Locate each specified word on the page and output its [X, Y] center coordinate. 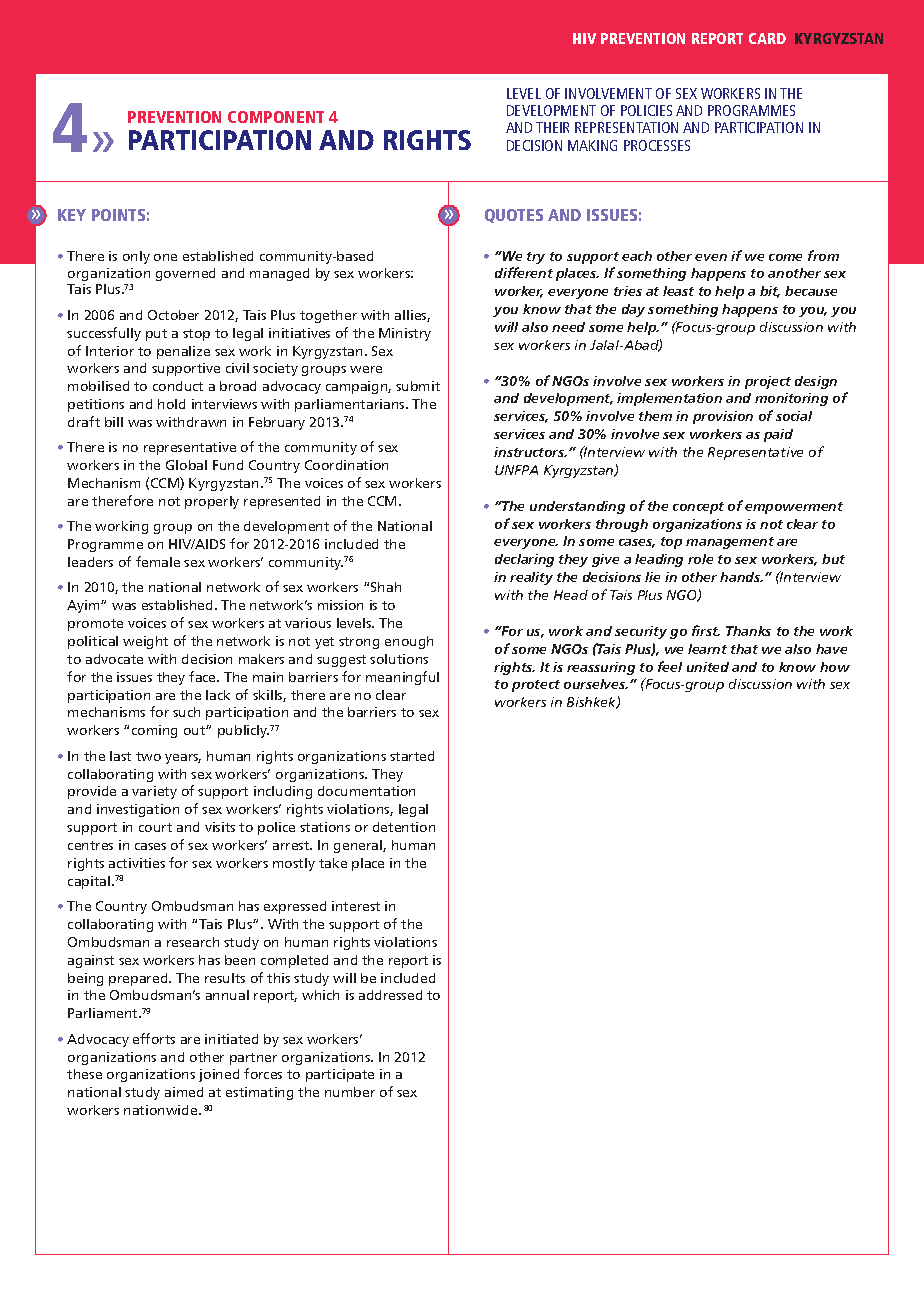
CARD [767, 38]
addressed [390, 995]
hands [741, 577]
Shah [386, 587]
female [158, 561]
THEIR [552, 127]
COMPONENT [276, 117]
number [350, 1092]
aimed [184, 1092]
